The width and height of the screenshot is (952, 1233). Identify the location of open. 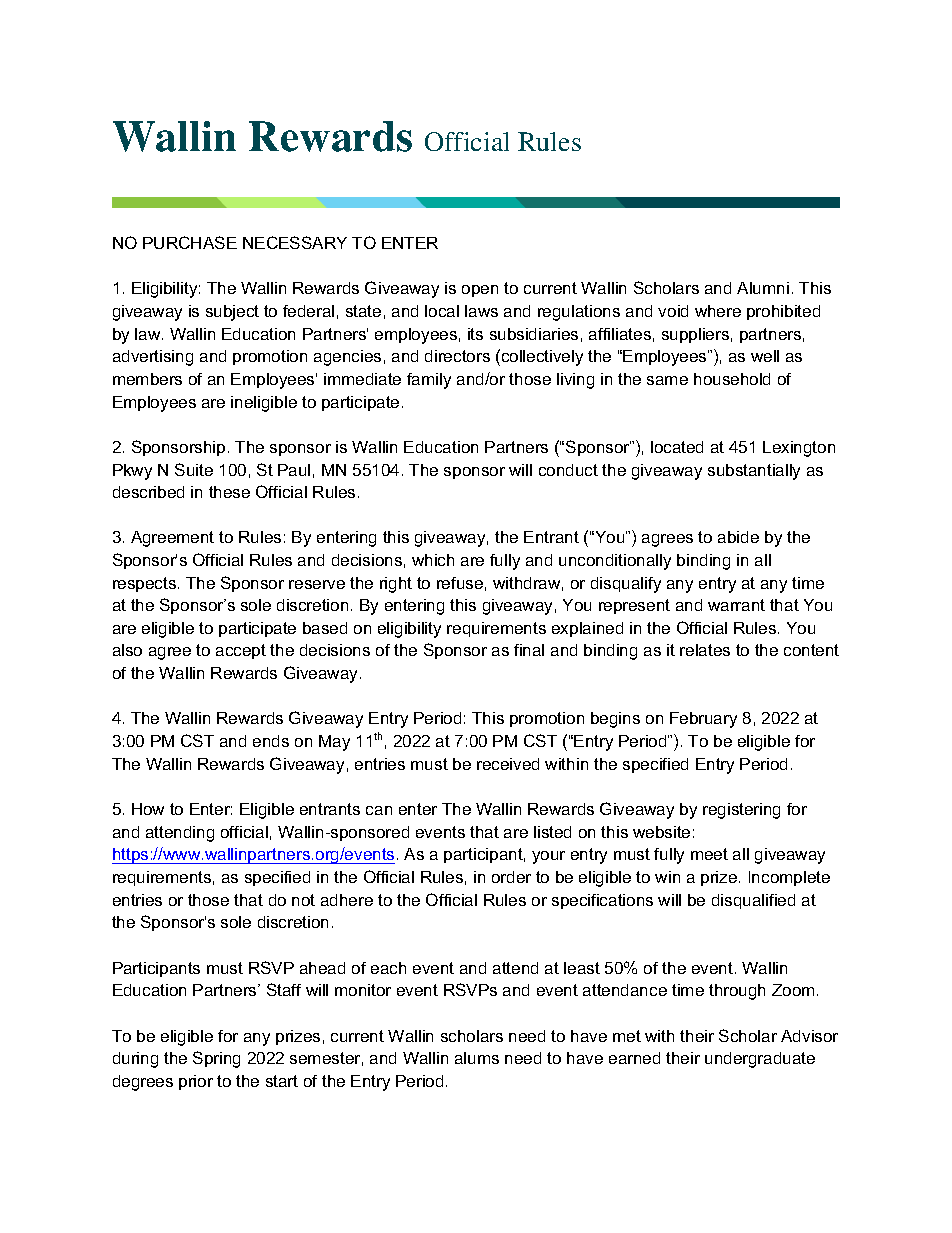
(480, 291).
